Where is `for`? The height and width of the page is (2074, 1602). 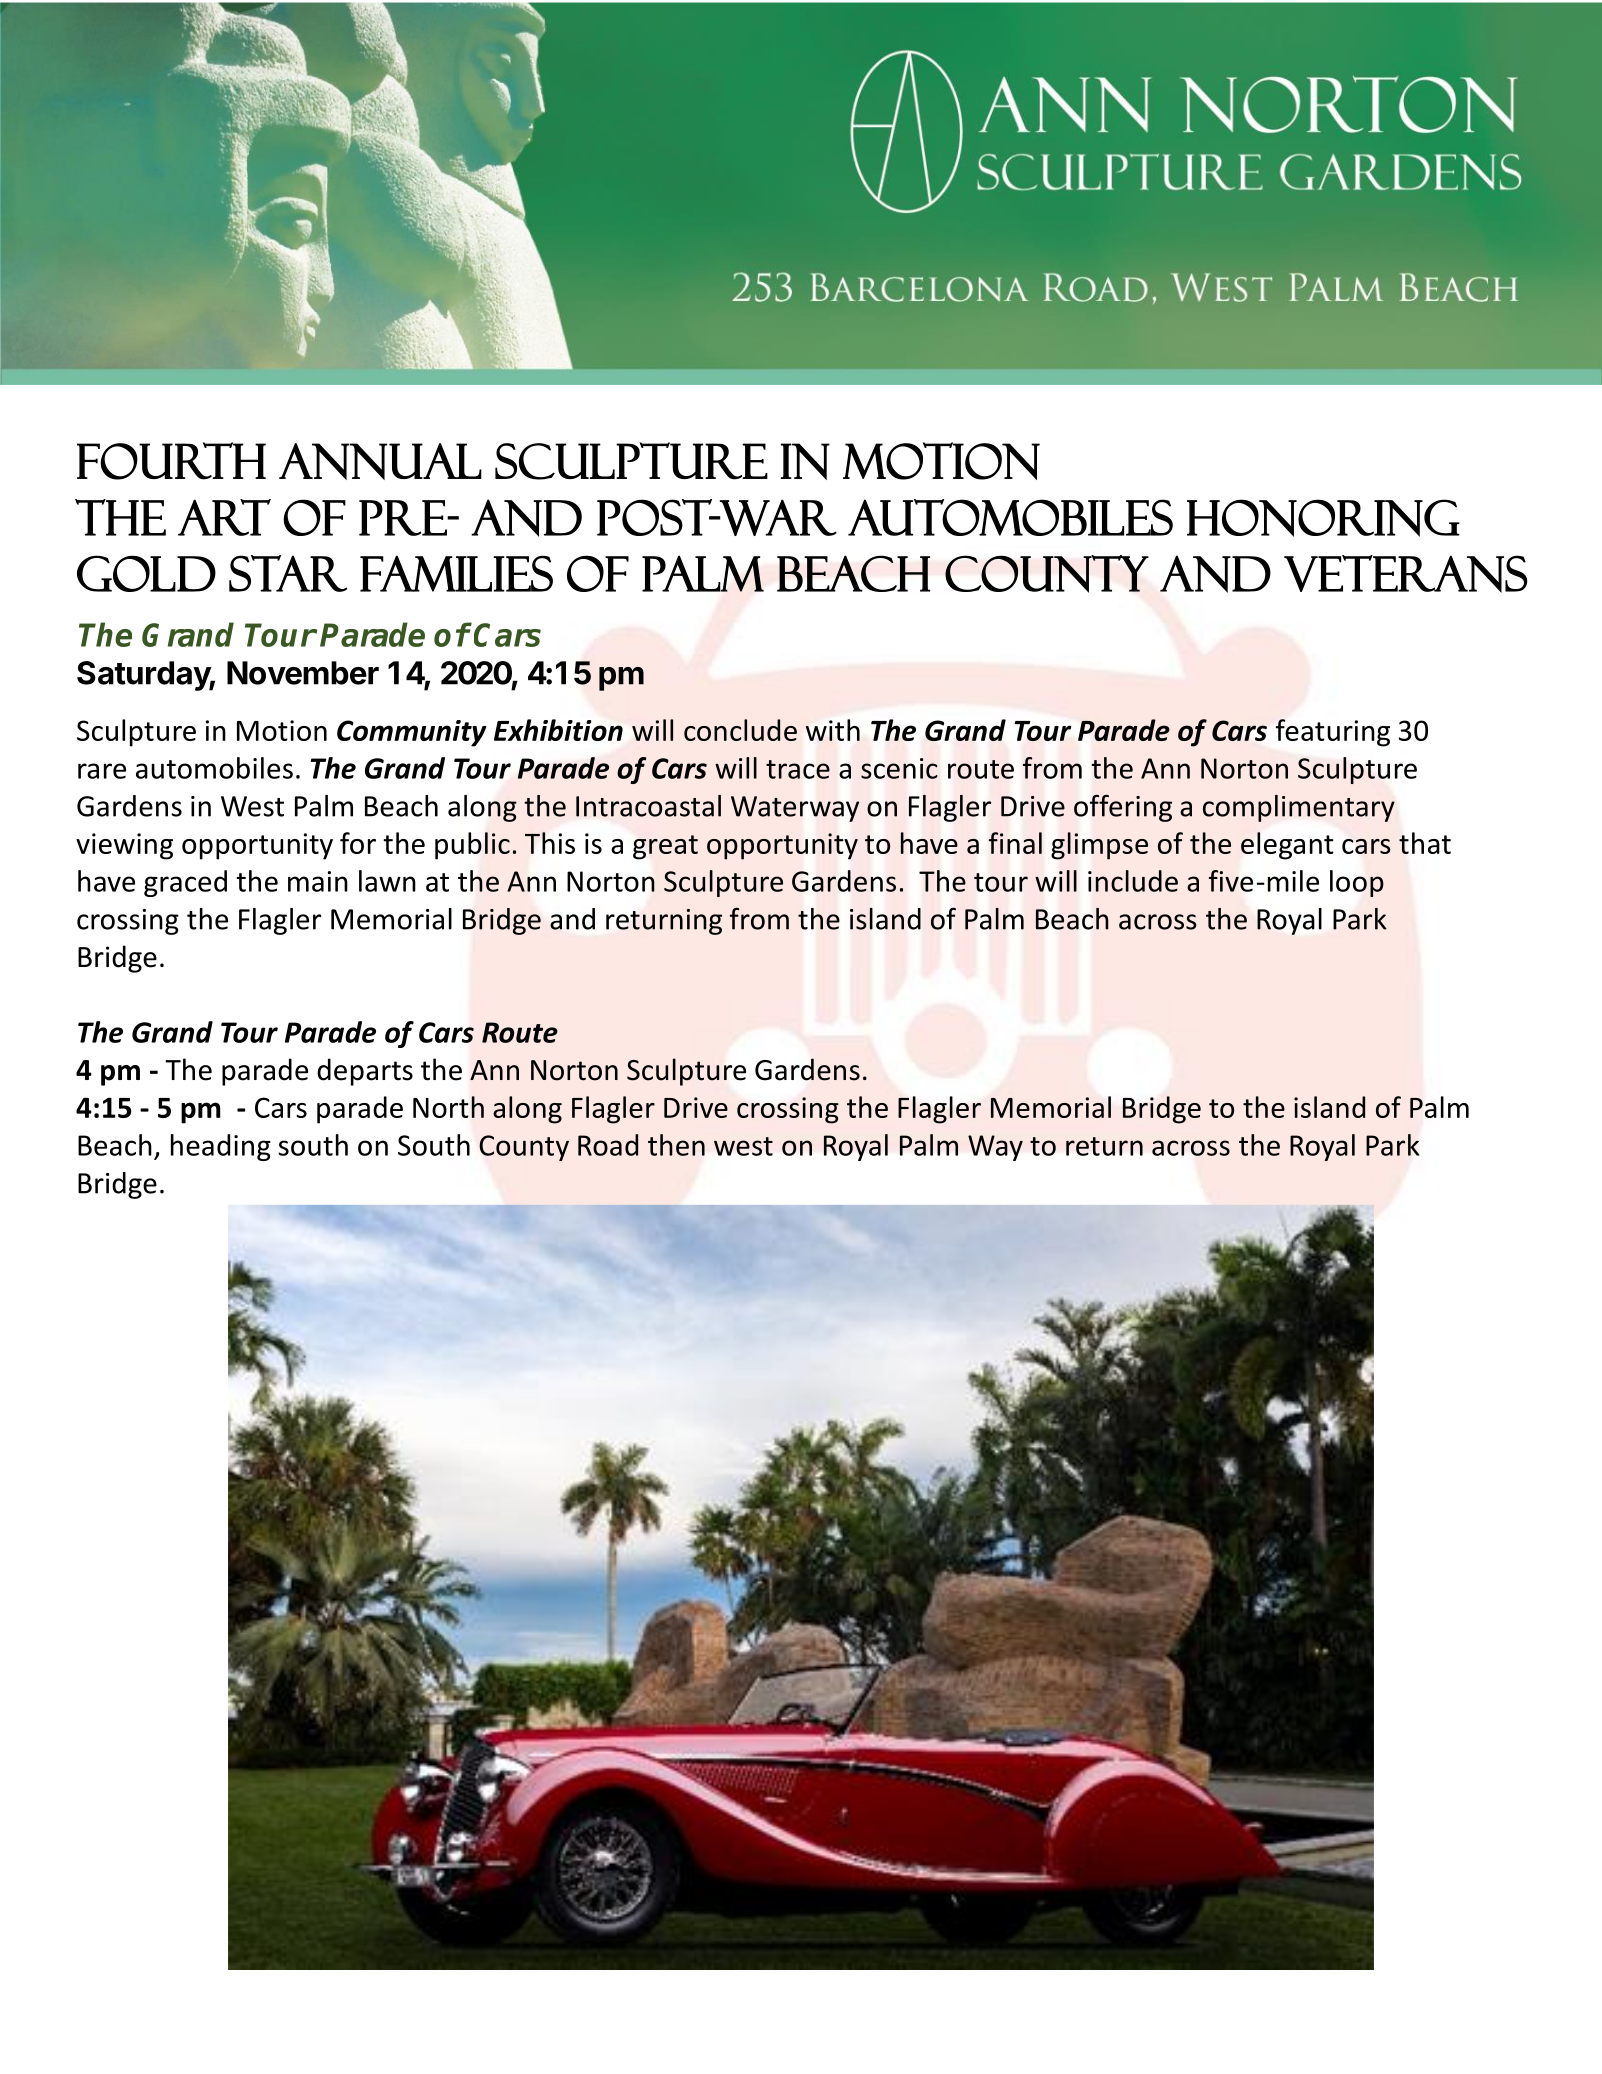
for is located at coordinates (358, 843).
